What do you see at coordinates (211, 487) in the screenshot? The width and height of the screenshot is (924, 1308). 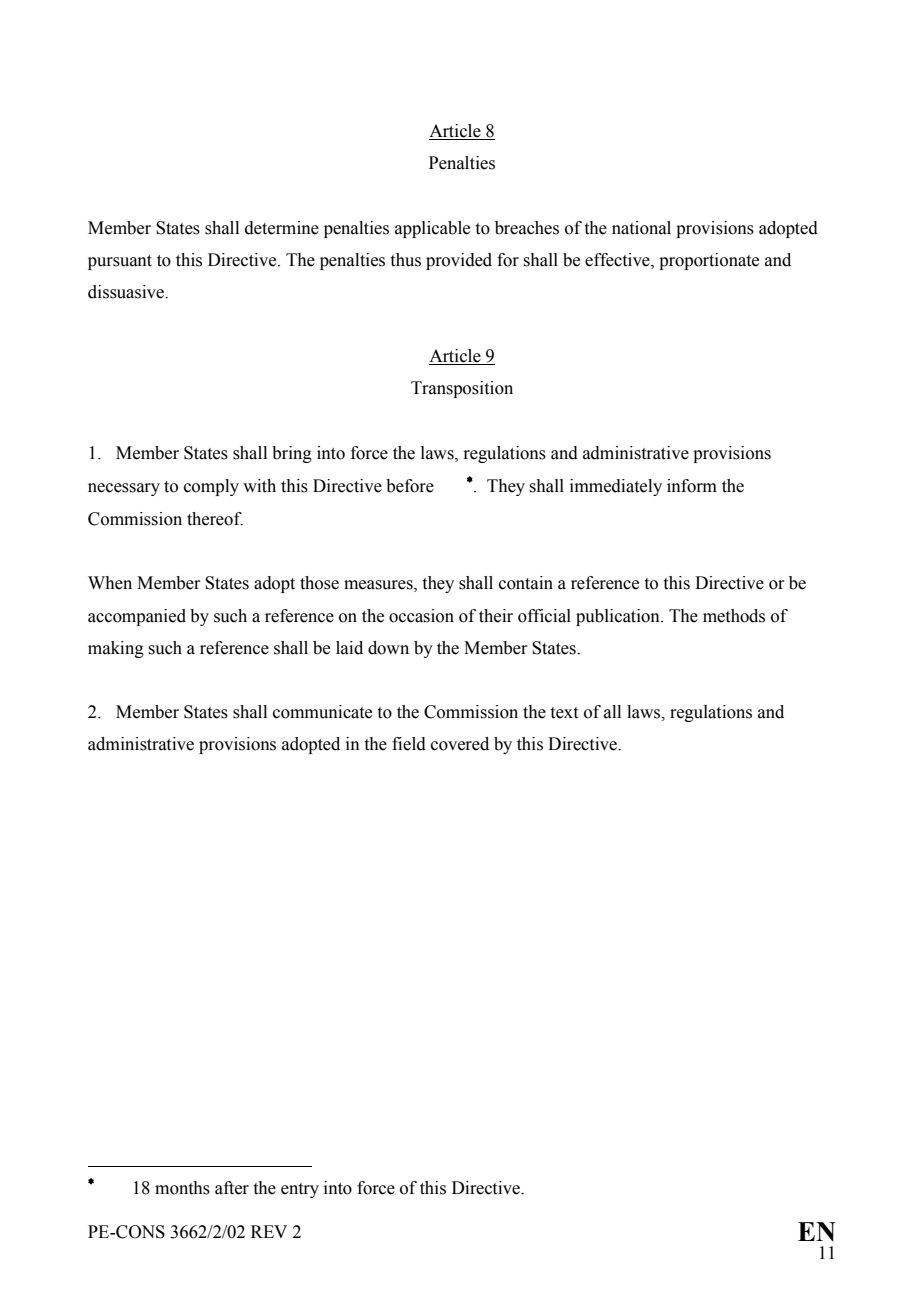 I see `comply` at bounding box center [211, 487].
